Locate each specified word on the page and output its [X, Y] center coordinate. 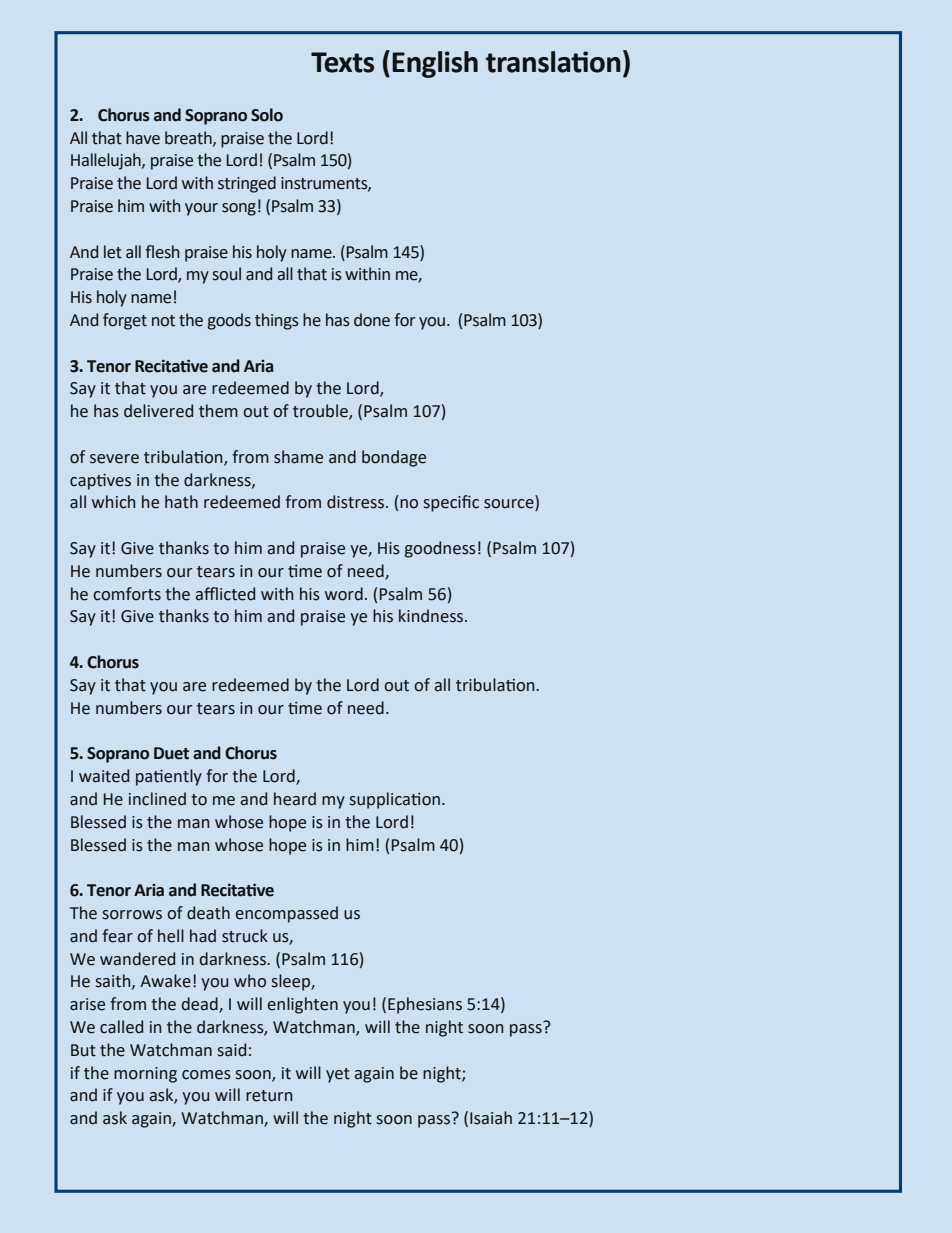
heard [295, 799]
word [344, 594]
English [435, 64]
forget [125, 321]
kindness [432, 616]
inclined [157, 799]
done [372, 320]
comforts [127, 594]
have [143, 138]
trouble [321, 412]
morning [145, 1075]
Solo [267, 115]
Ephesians [425, 1005]
